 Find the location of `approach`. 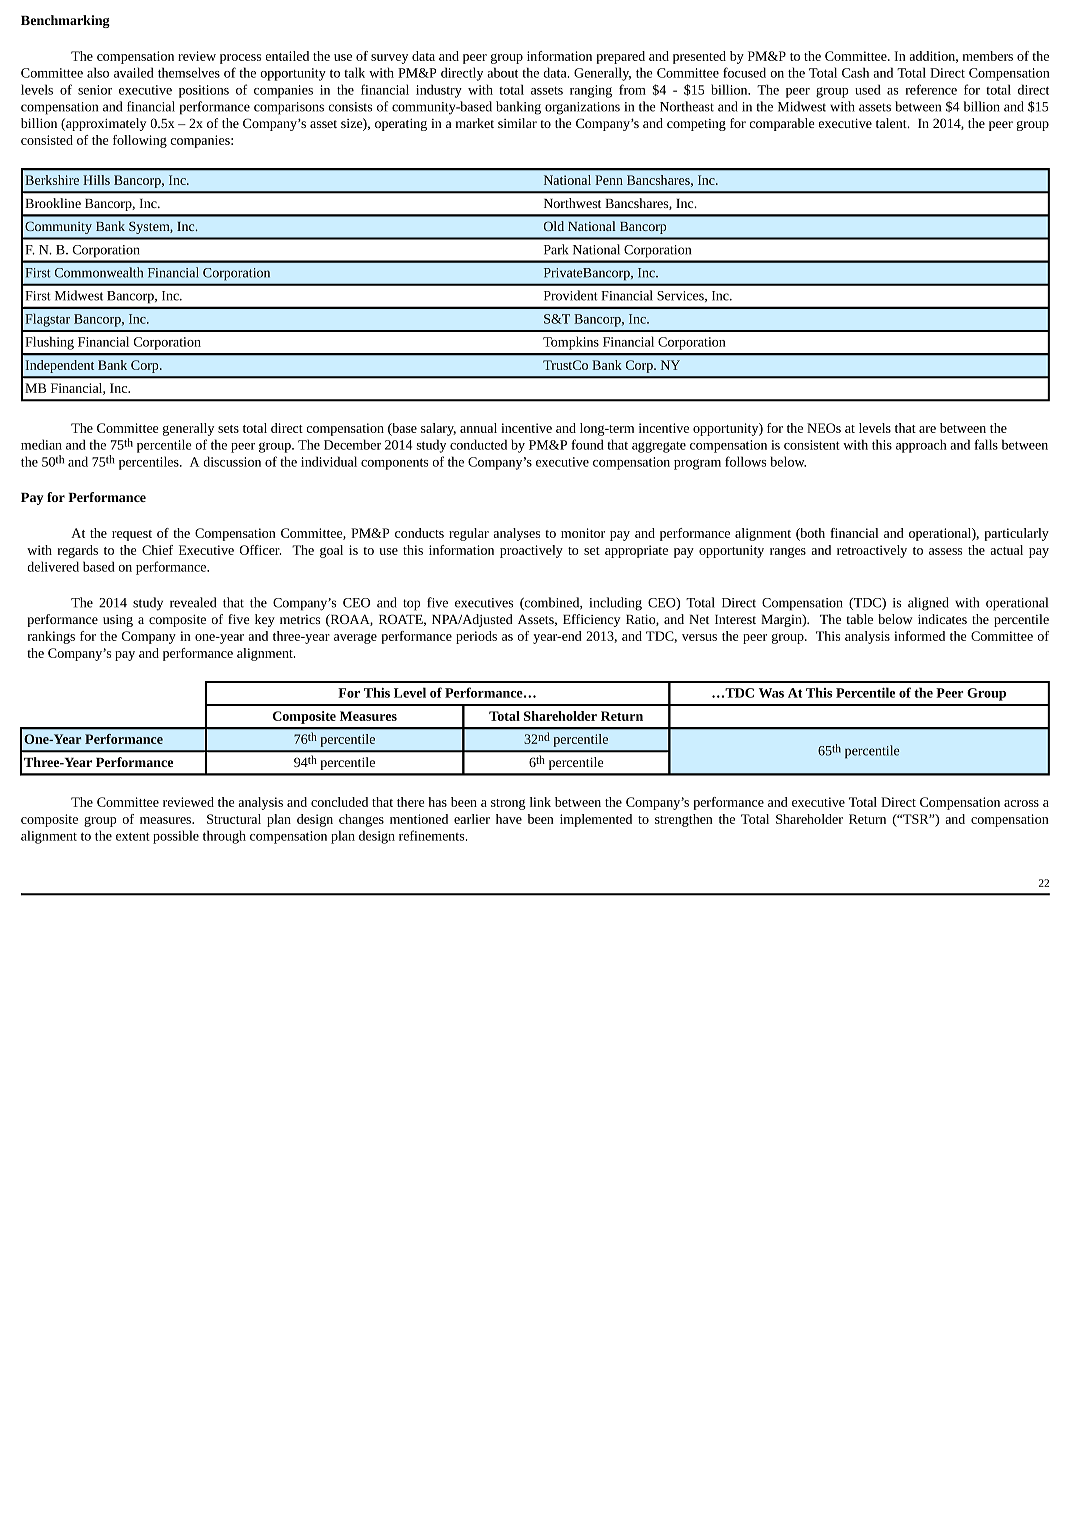

approach is located at coordinates (921, 446).
